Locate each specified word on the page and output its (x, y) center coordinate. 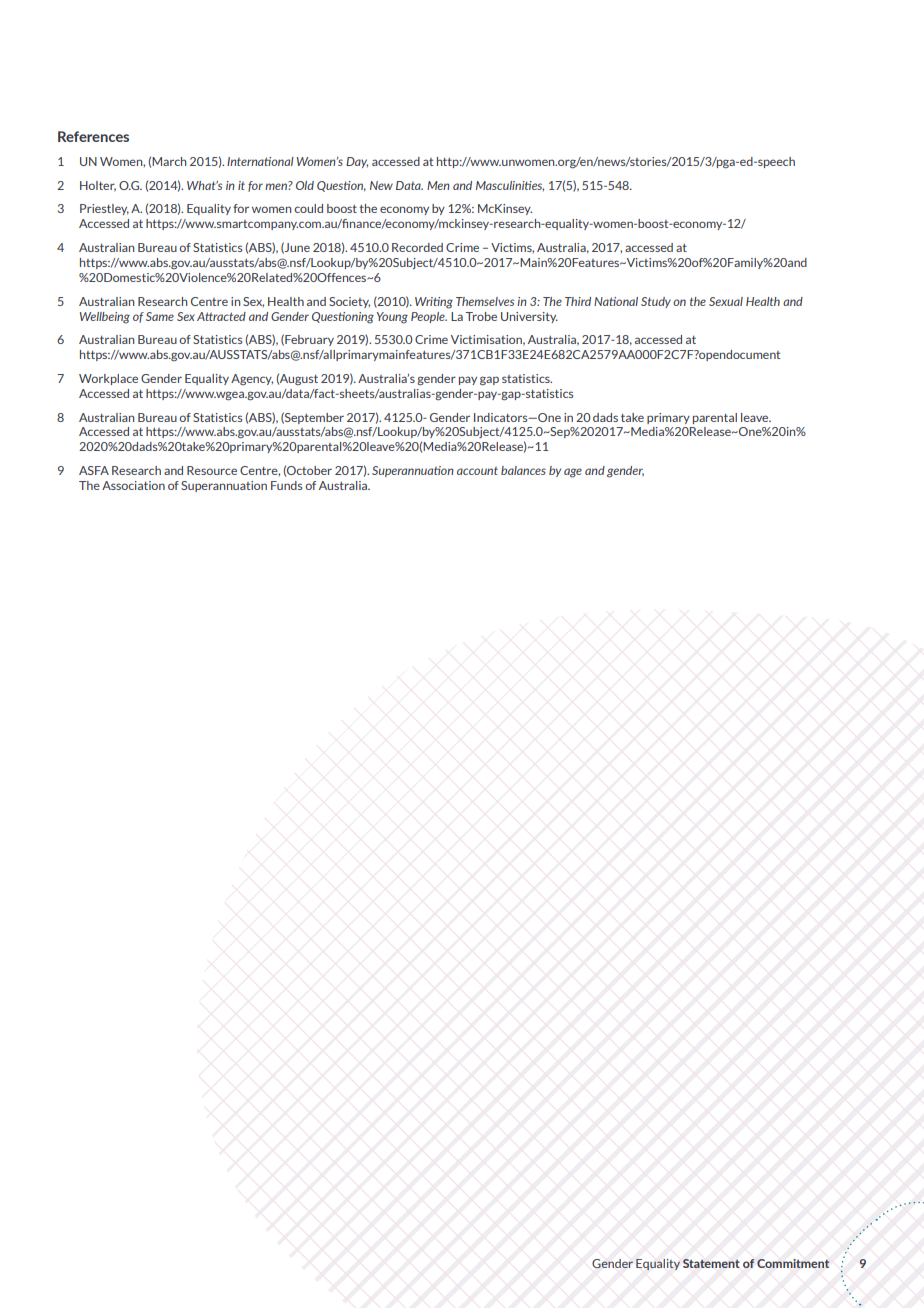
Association (133, 485)
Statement (711, 1263)
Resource (212, 470)
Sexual (726, 301)
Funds (286, 485)
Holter (98, 186)
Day (357, 162)
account (477, 471)
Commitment (793, 1263)
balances (523, 470)
